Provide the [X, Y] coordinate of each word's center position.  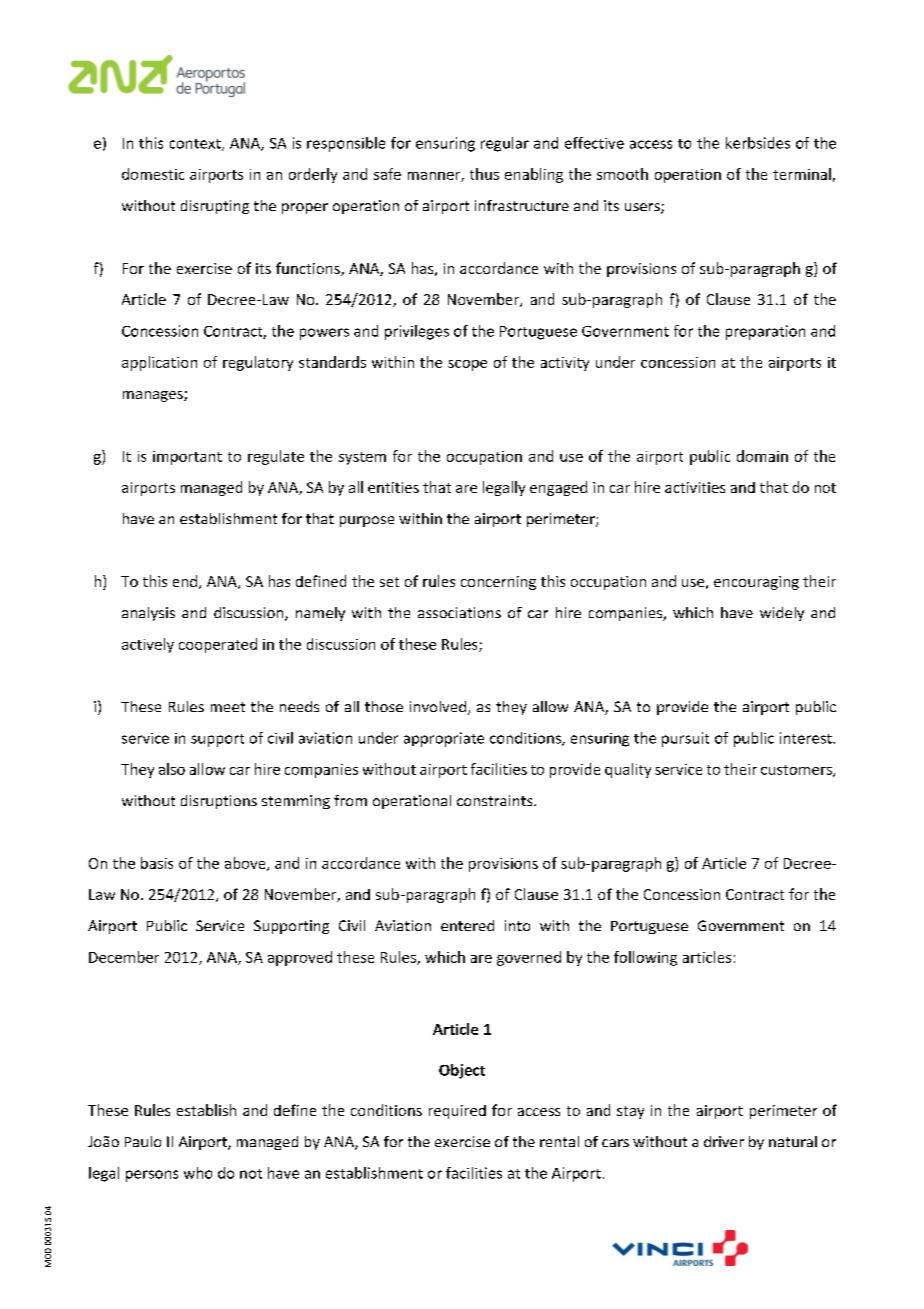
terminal [802, 174]
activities [695, 487]
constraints [496, 800]
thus [484, 174]
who [198, 1173]
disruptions [219, 802]
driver [724, 1141]
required [457, 1112]
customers [797, 771]
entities [393, 487]
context [196, 145]
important [187, 458]
